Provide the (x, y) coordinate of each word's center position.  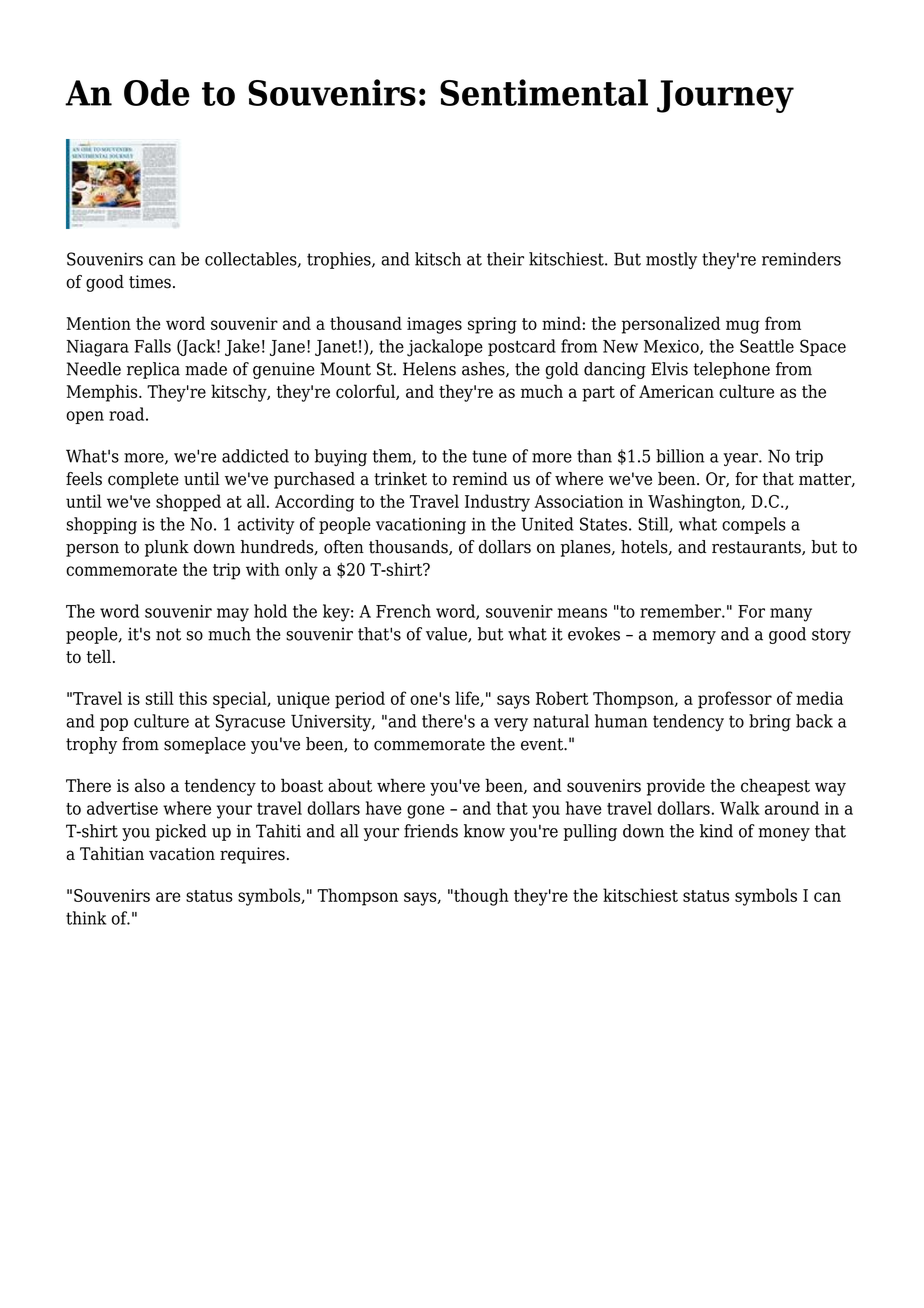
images (434, 325)
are (168, 897)
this (193, 698)
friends (431, 831)
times (150, 282)
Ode (157, 92)
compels (754, 525)
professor (735, 700)
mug (743, 327)
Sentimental (544, 92)
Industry (497, 503)
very (511, 725)
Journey (725, 96)
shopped (188, 503)
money (784, 834)
